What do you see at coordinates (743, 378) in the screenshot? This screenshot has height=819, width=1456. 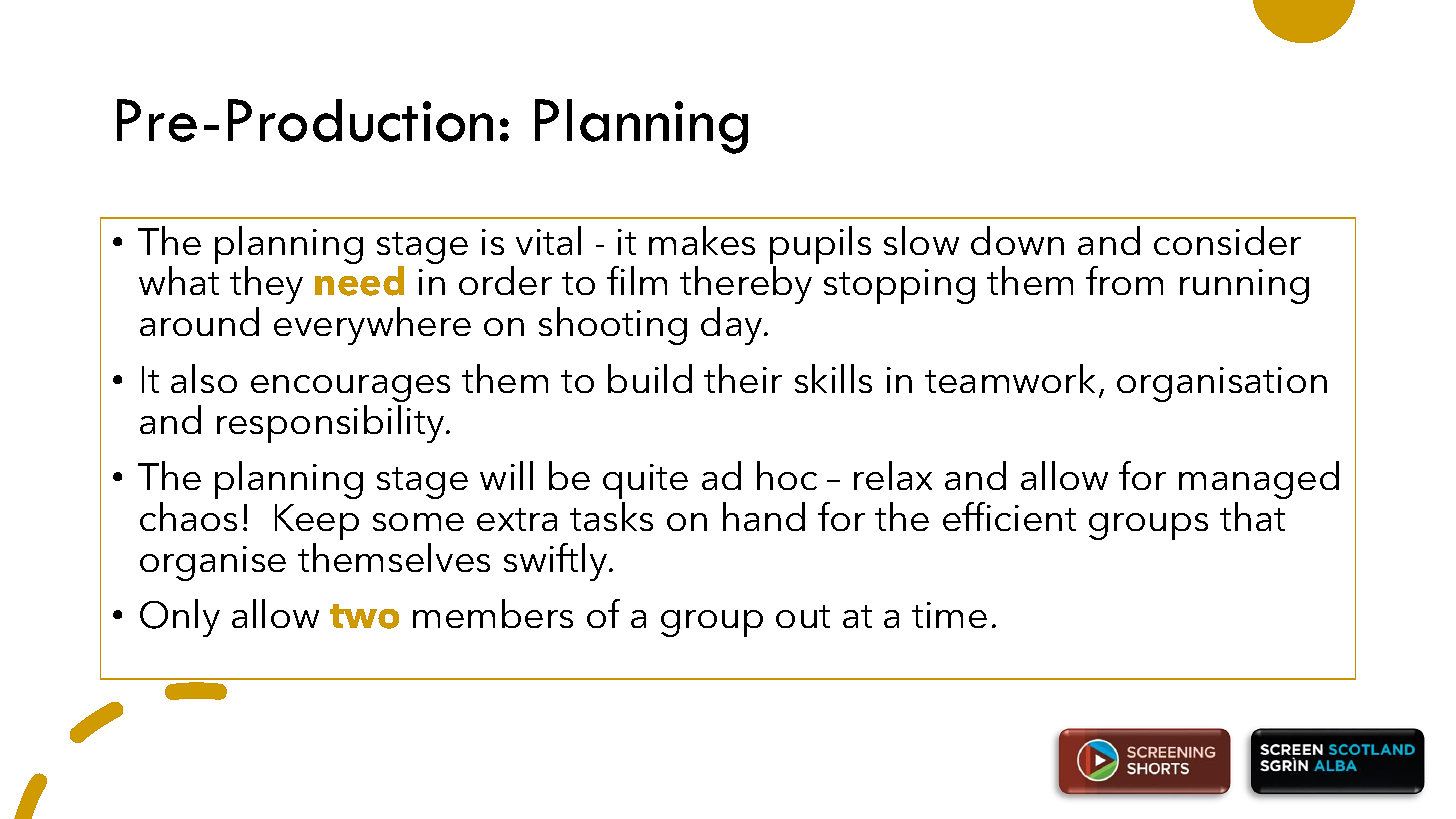 I see `their` at bounding box center [743, 378].
